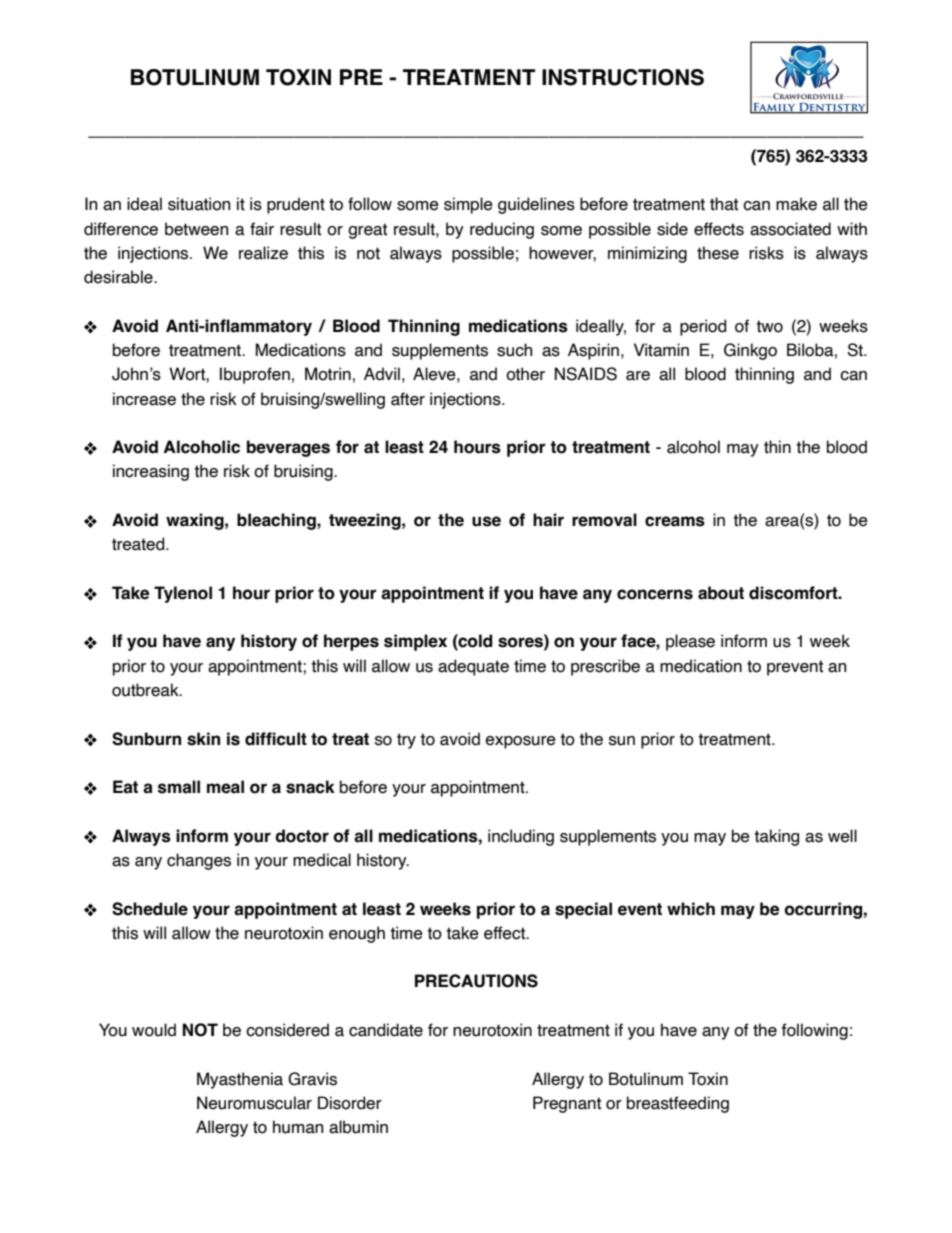 The image size is (952, 1233). What do you see at coordinates (521, 742) in the screenshot?
I see `exposure` at bounding box center [521, 742].
